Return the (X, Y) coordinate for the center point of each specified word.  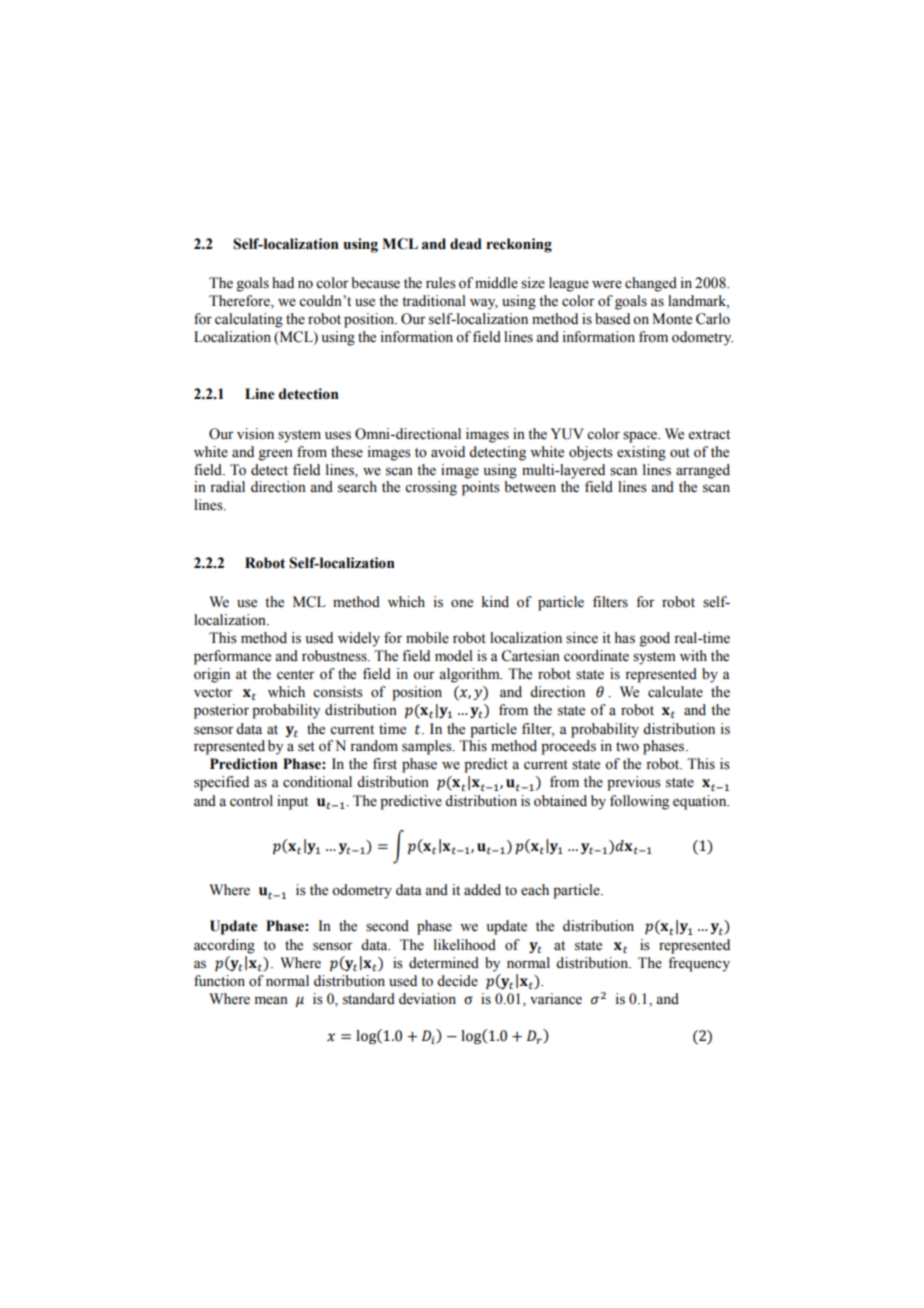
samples (428, 747)
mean (271, 1000)
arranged (703, 471)
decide (457, 981)
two (627, 747)
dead (466, 244)
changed (651, 284)
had (283, 282)
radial (227, 486)
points (481, 488)
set (306, 747)
